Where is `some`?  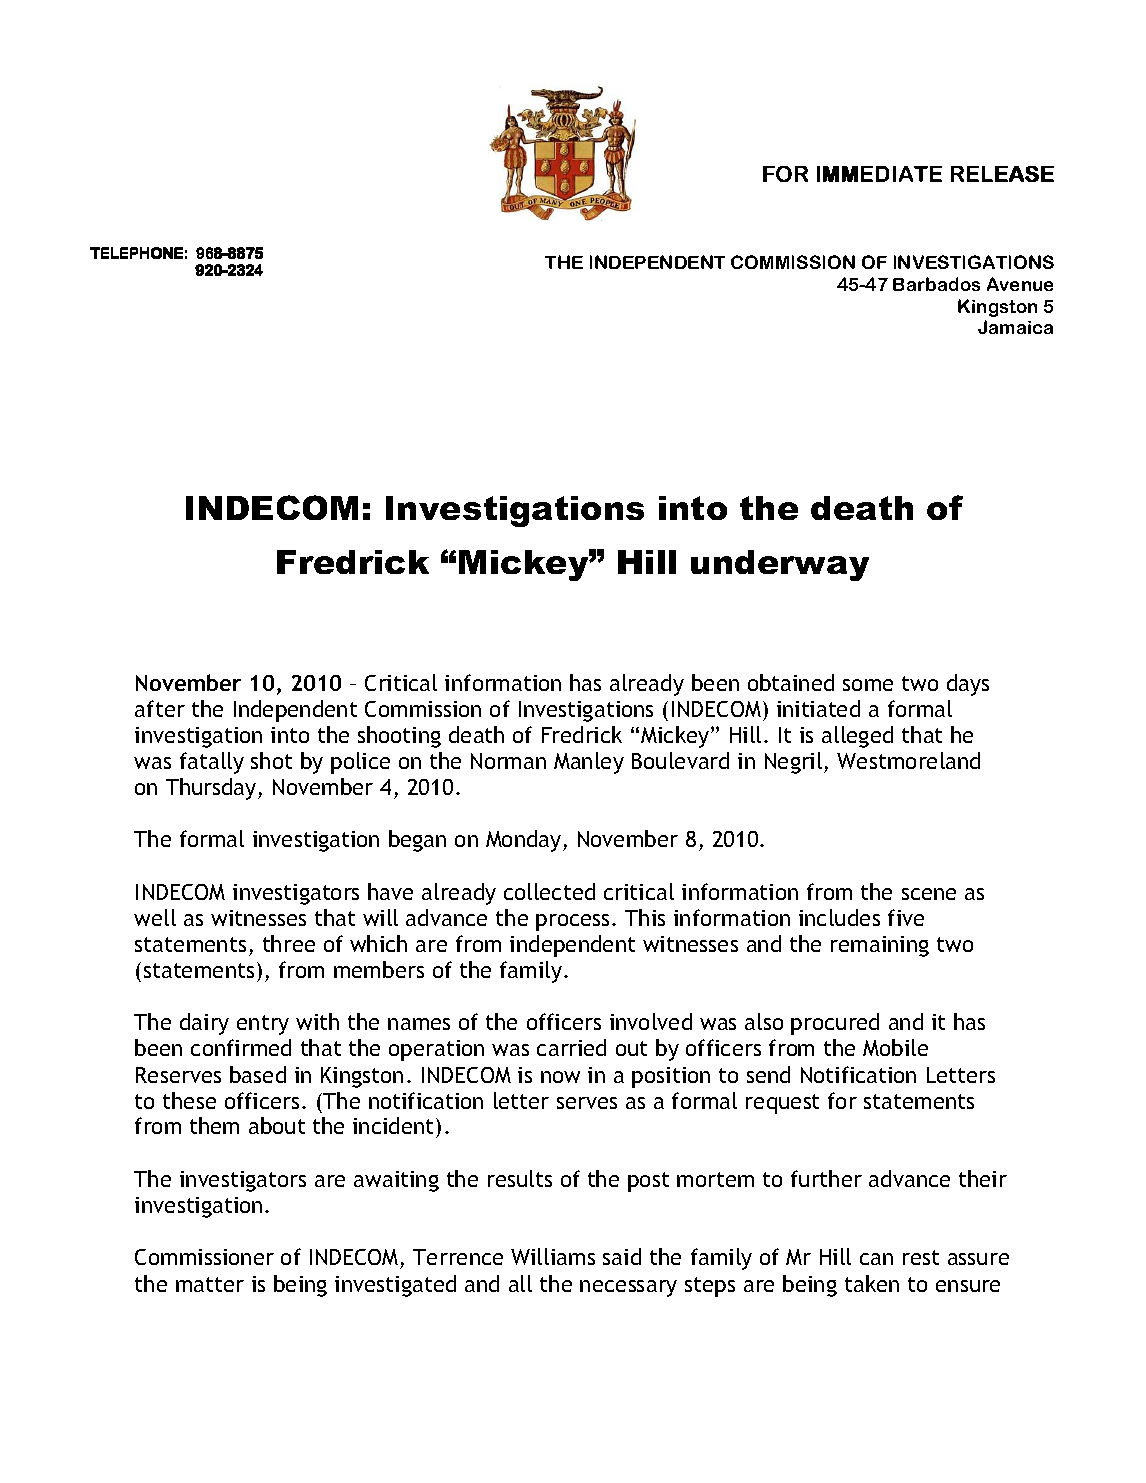 some is located at coordinates (868, 685).
